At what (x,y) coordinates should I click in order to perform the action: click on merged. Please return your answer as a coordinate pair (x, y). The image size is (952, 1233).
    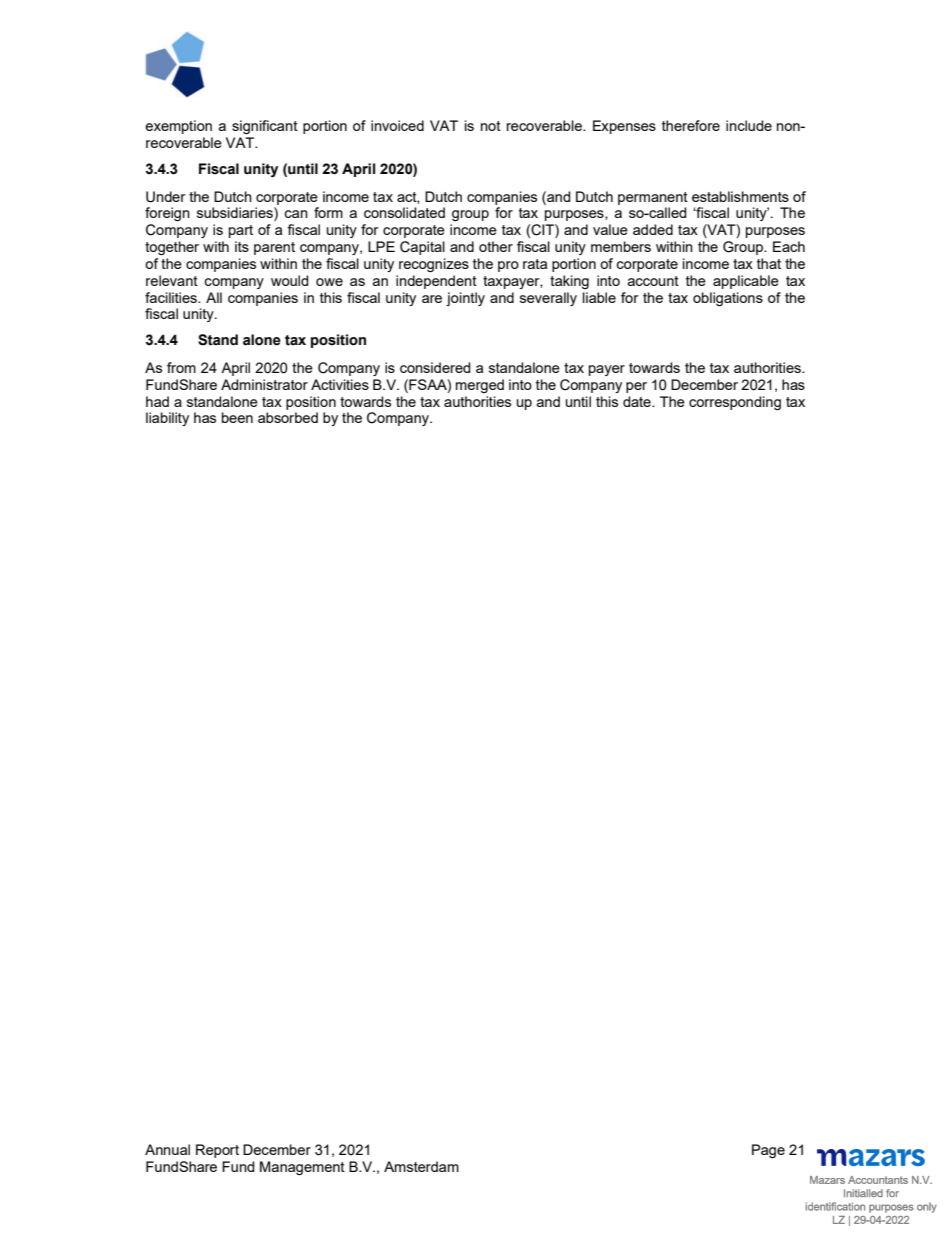
    Looking at the image, I should click on (480, 386).
